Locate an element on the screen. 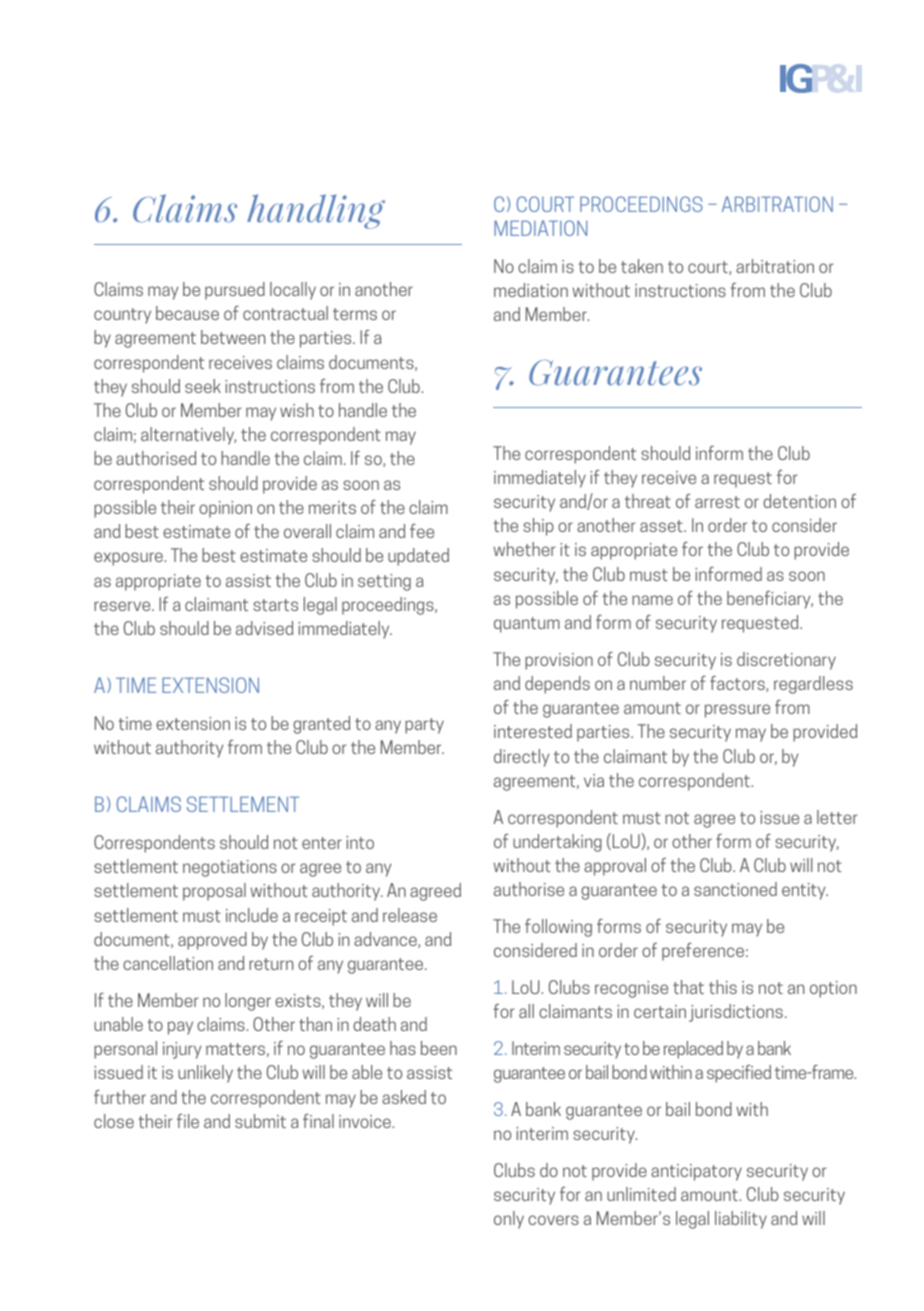 This screenshot has height=1311, width=924. whether is located at coordinates (524, 549).
